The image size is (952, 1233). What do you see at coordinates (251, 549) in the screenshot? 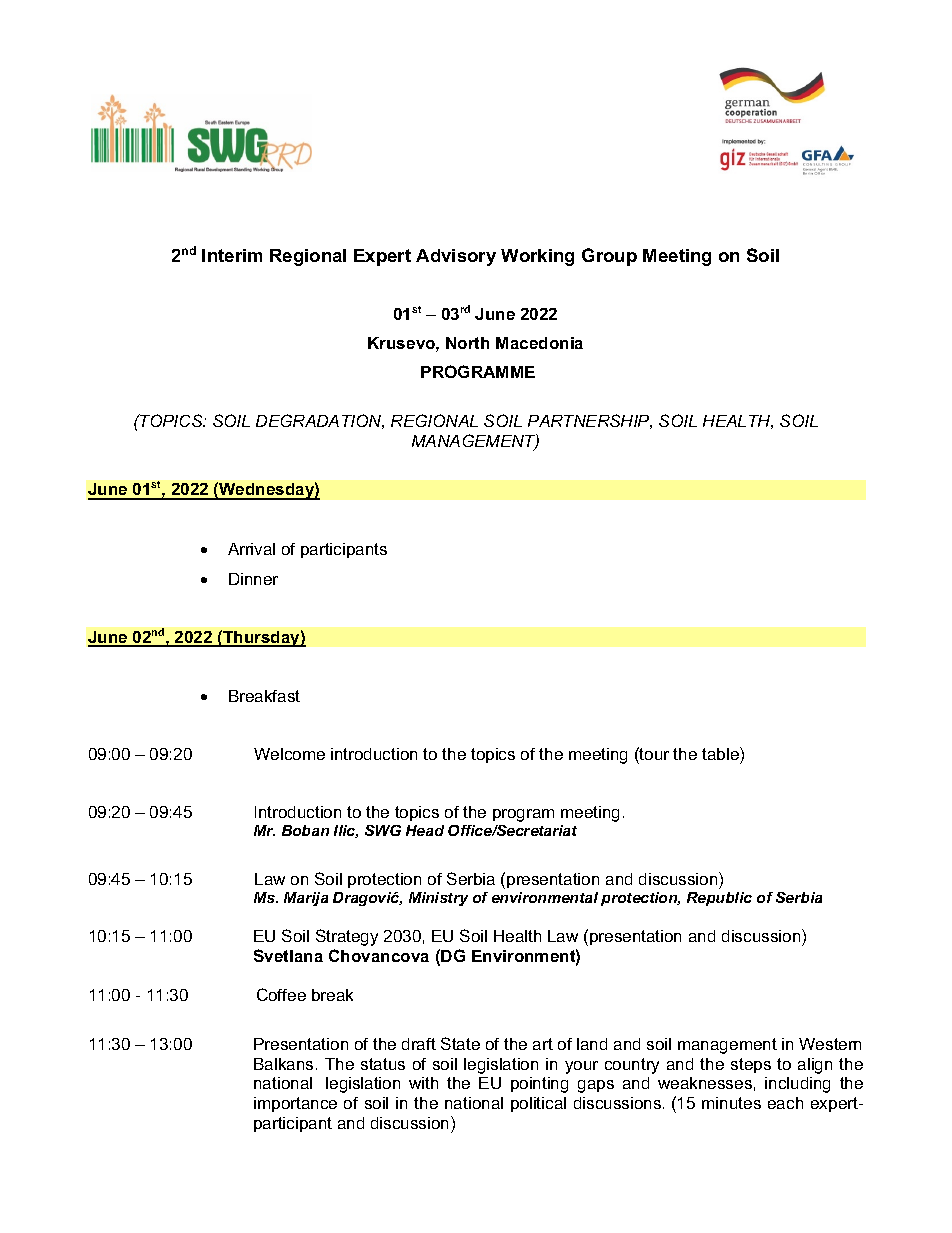
I see `Arrival` at bounding box center [251, 549].
